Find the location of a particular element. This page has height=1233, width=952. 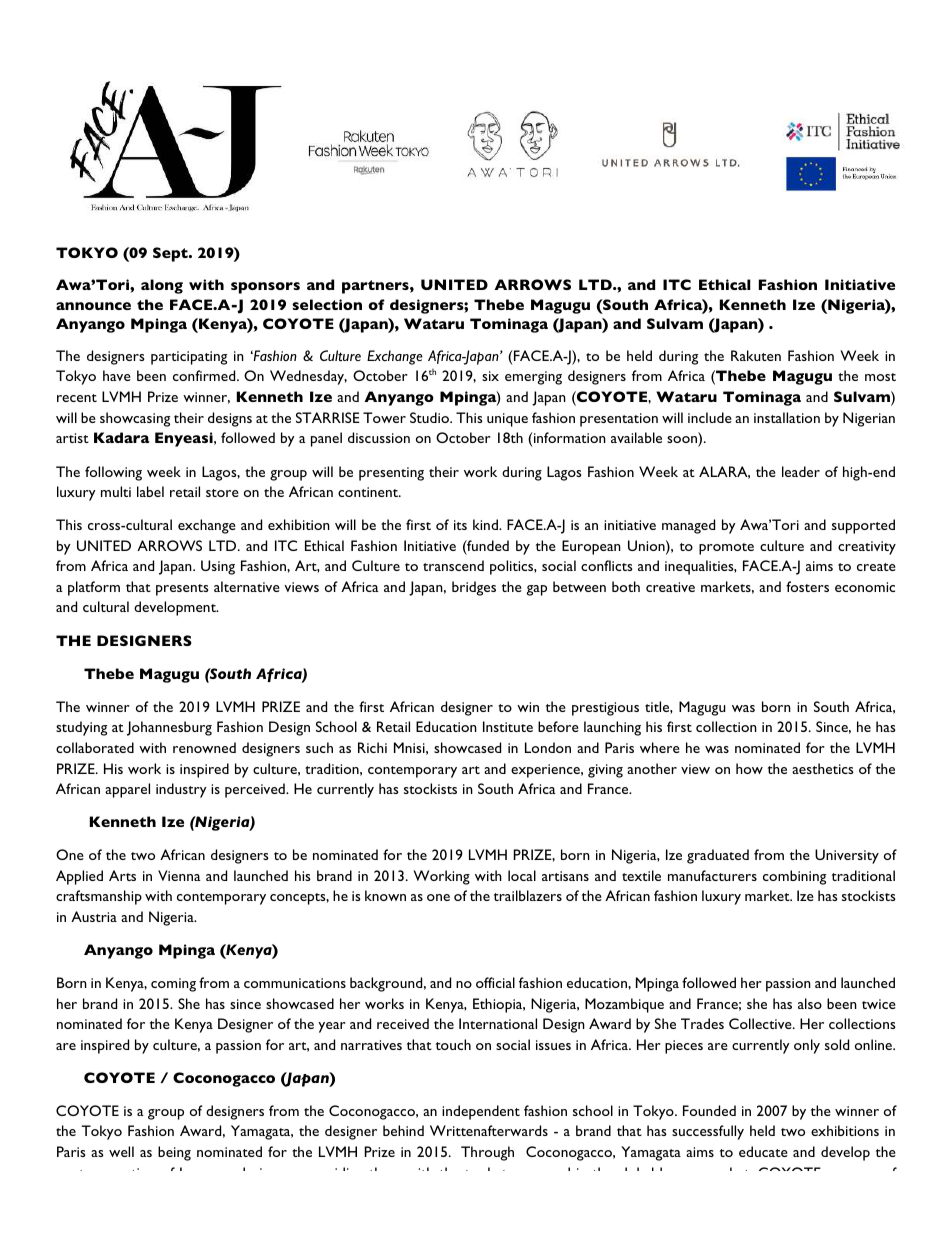

industry is located at coordinates (181, 790).
